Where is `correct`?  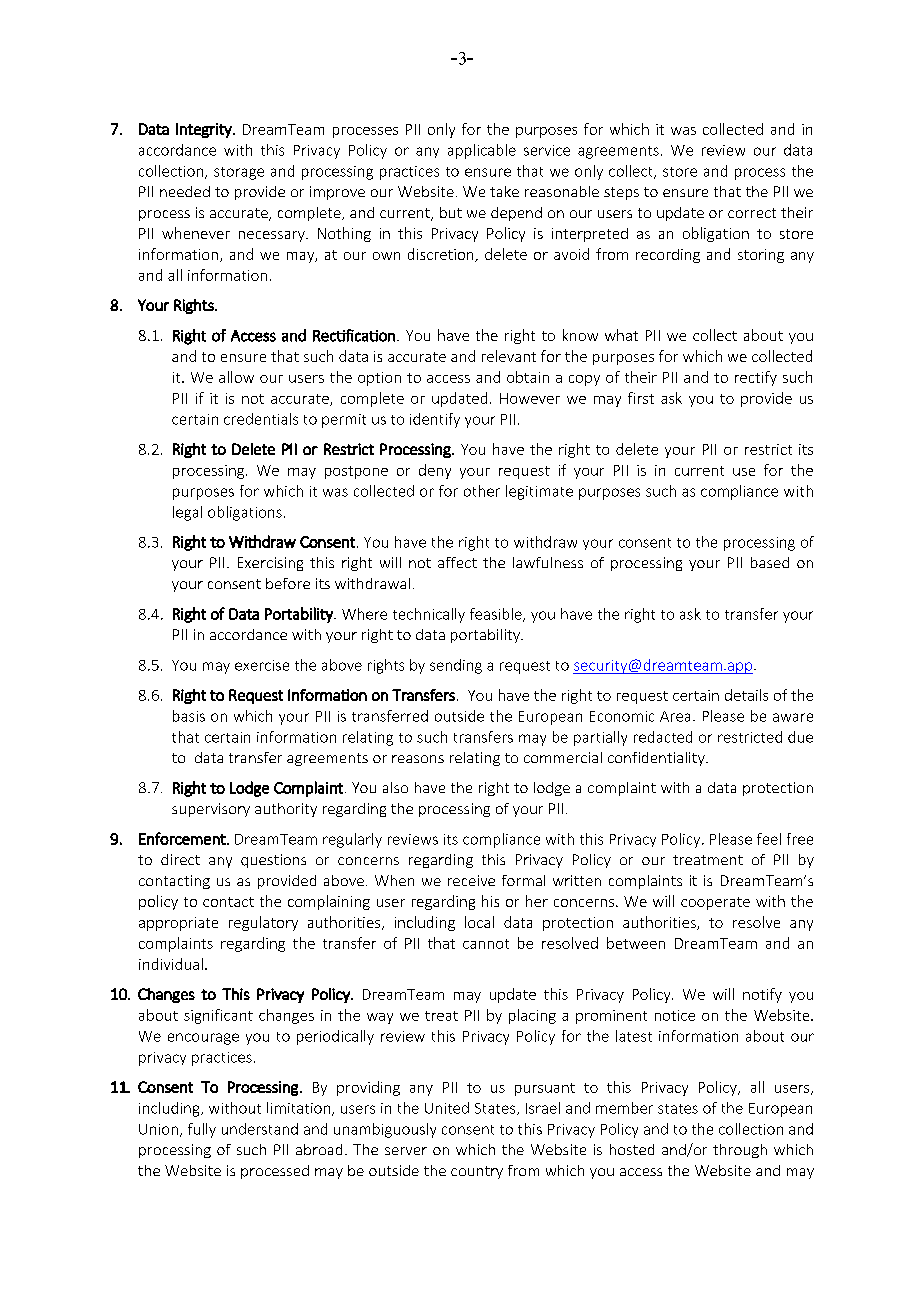 correct is located at coordinates (752, 213).
